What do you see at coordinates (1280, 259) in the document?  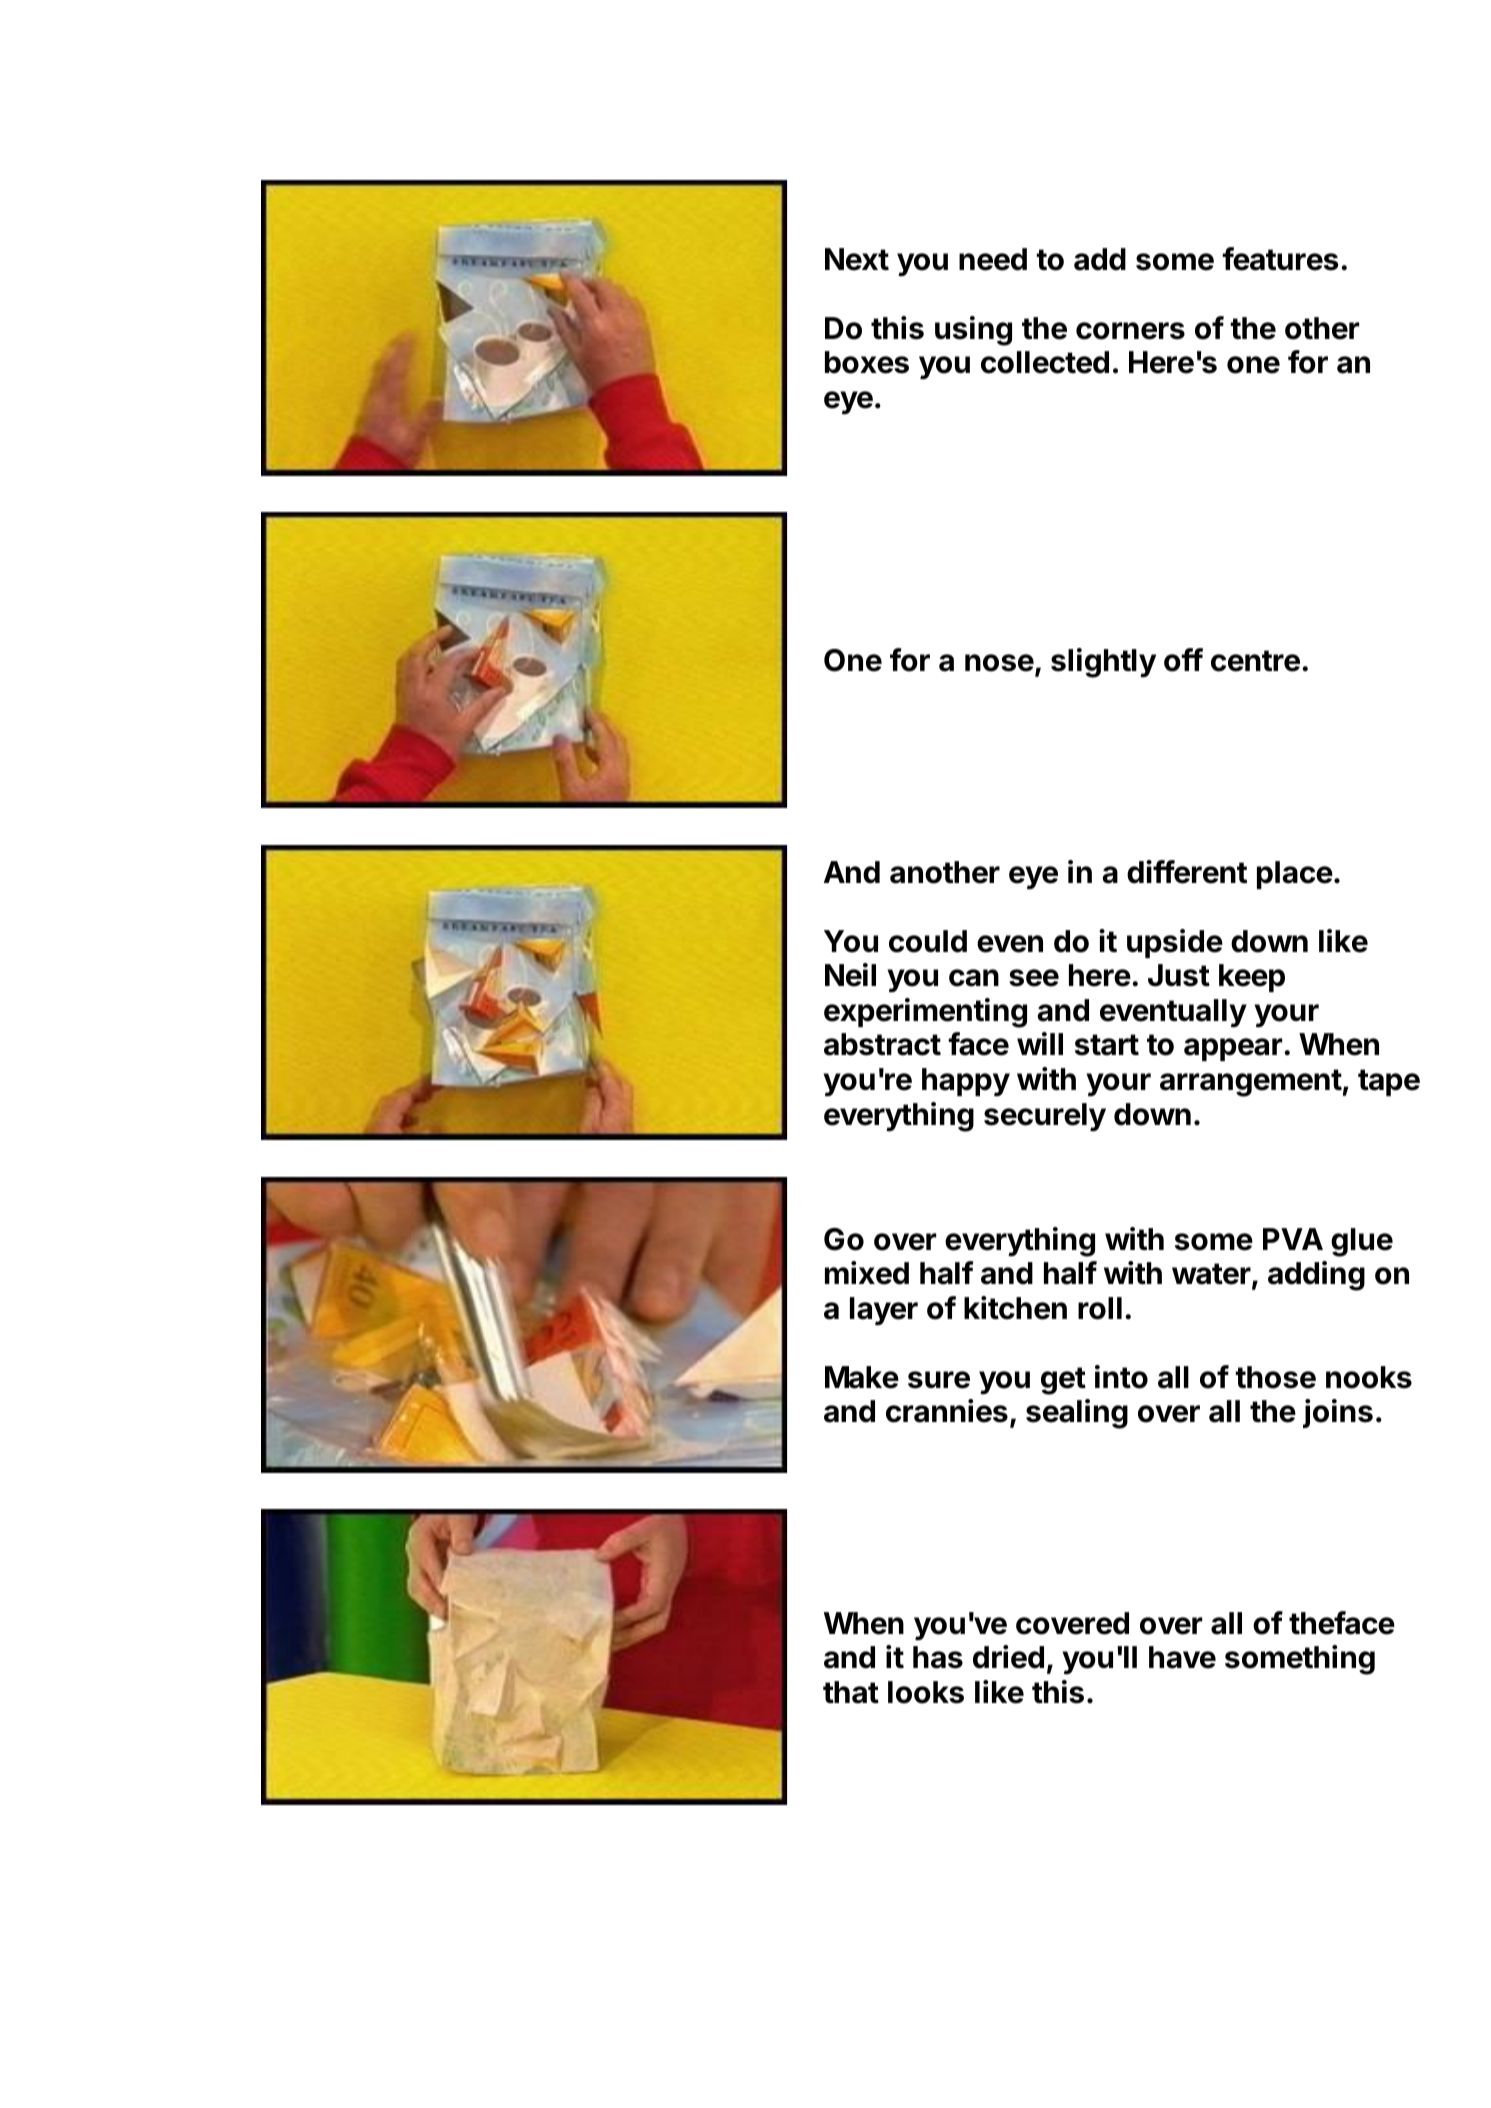 I see `features` at bounding box center [1280, 259].
